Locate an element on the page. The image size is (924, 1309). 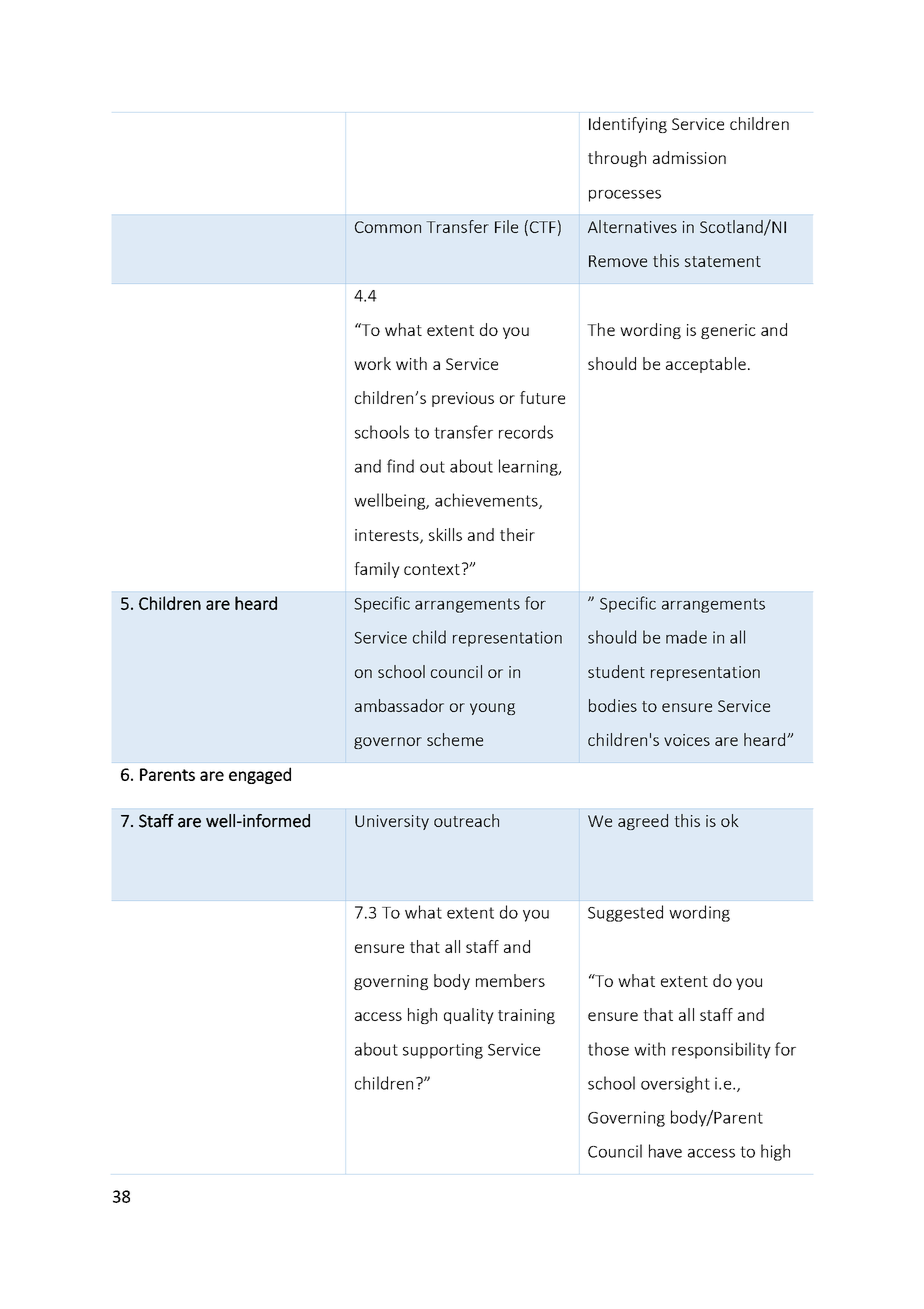
achievements is located at coordinates (487, 501).
